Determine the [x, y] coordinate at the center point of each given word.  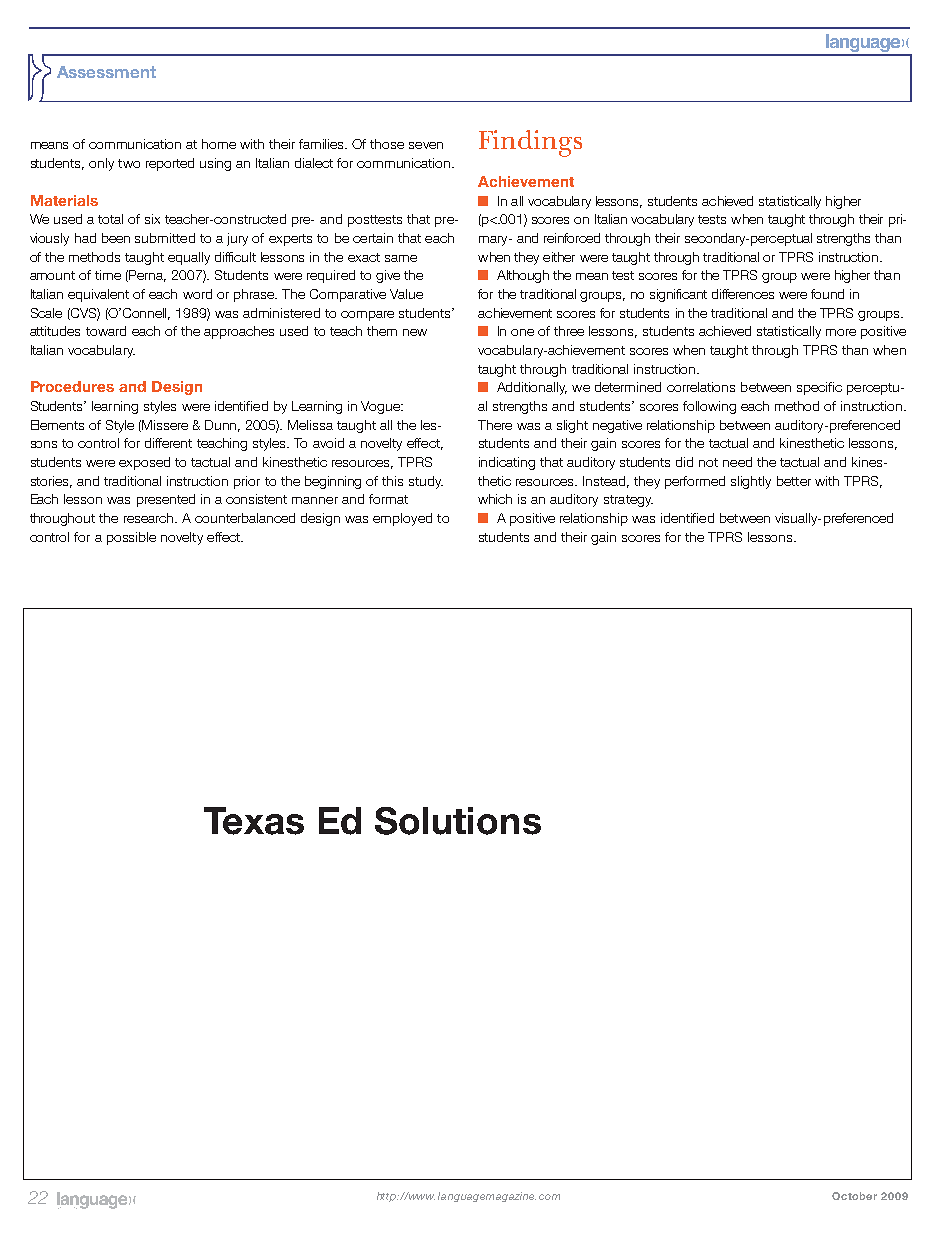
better [794, 481]
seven [426, 145]
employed [402, 519]
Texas [254, 821]
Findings [530, 143]
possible [131, 538]
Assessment [106, 72]
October [854, 1196]
